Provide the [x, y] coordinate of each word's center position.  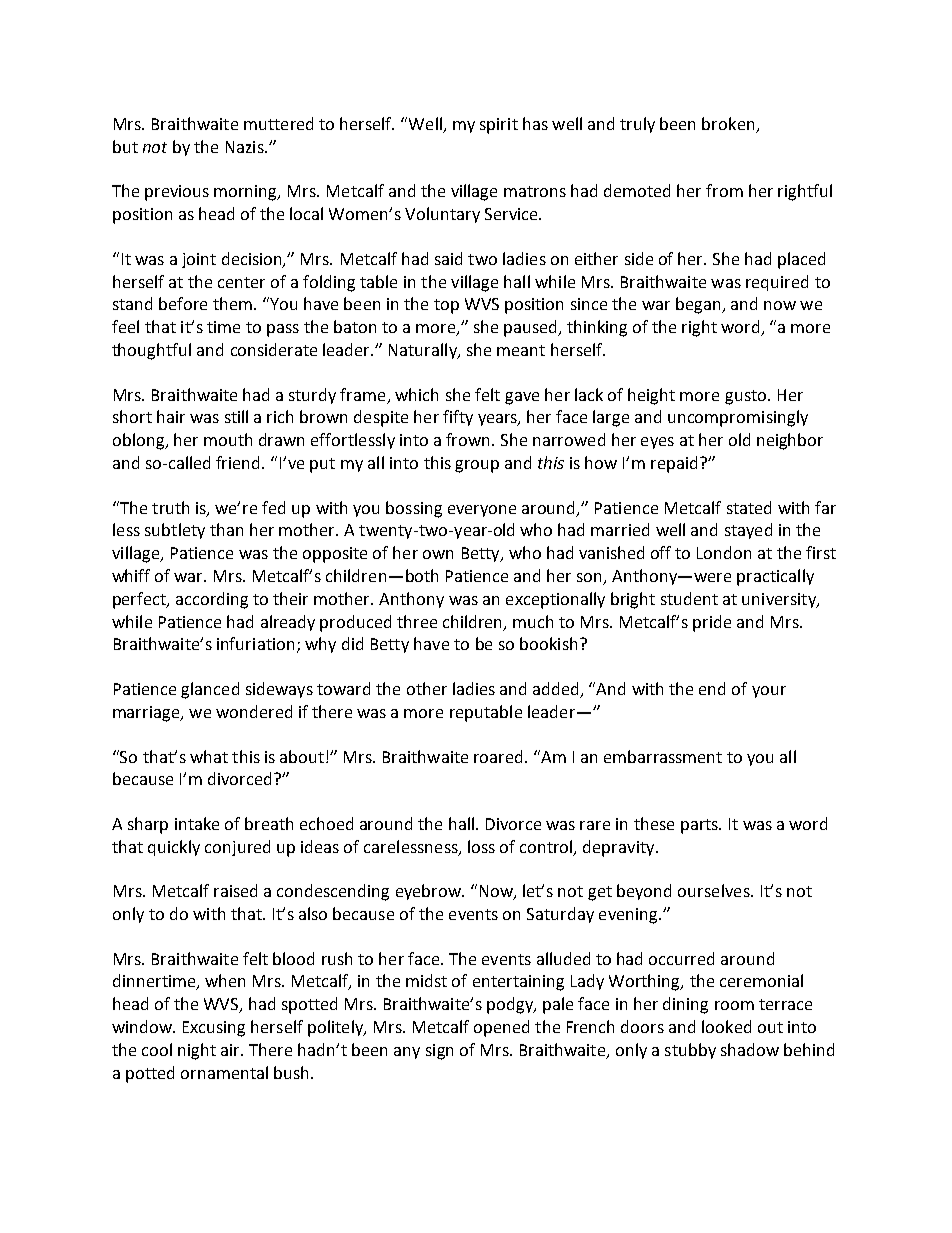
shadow [750, 1049]
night [197, 1051]
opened [501, 1028]
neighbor [790, 441]
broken [728, 123]
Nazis [246, 147]
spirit [499, 126]
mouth [228, 439]
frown [469, 439]
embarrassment [663, 756]
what [209, 756]
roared [500, 756]
